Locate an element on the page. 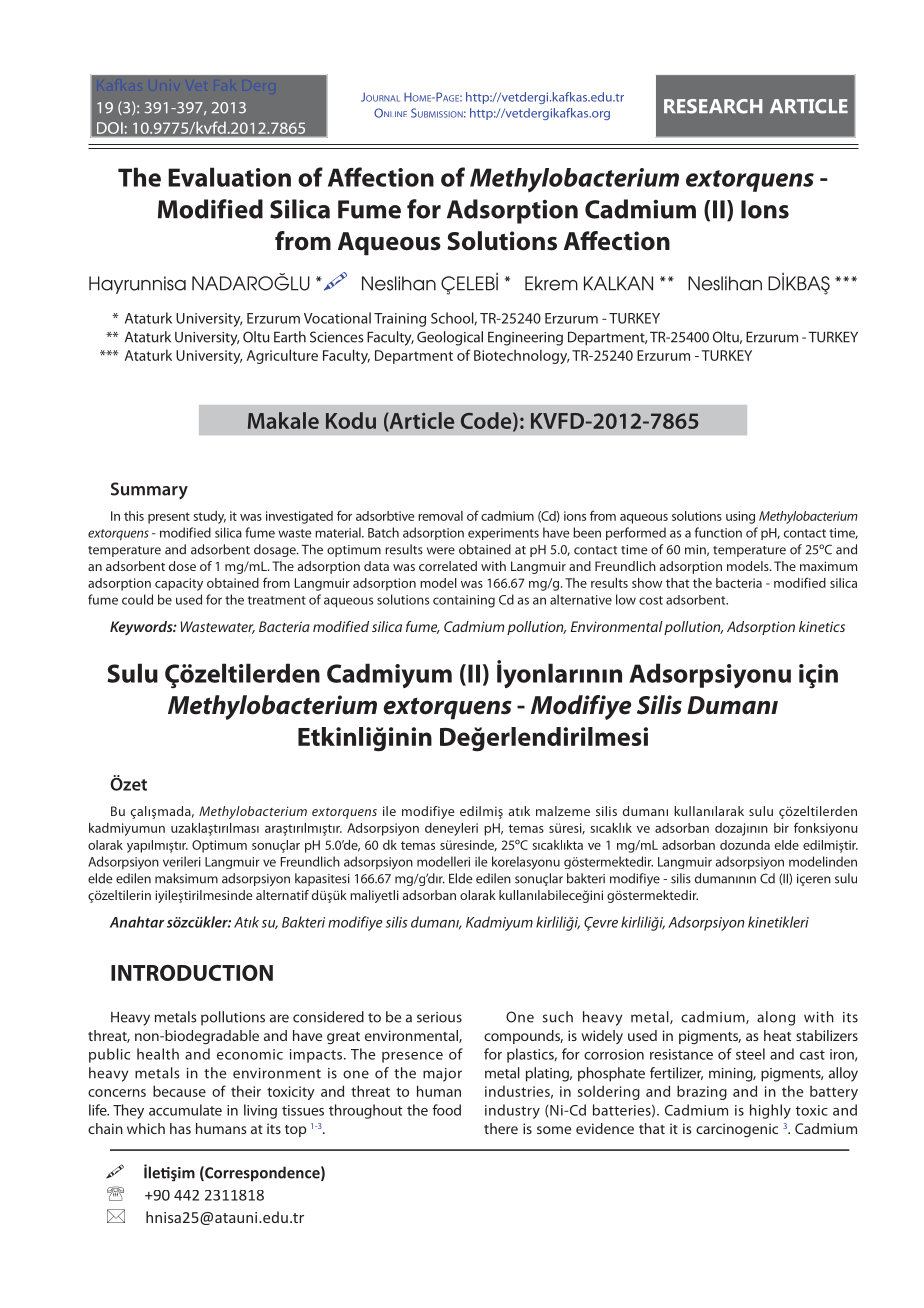  accumulate is located at coordinates (185, 1110).
